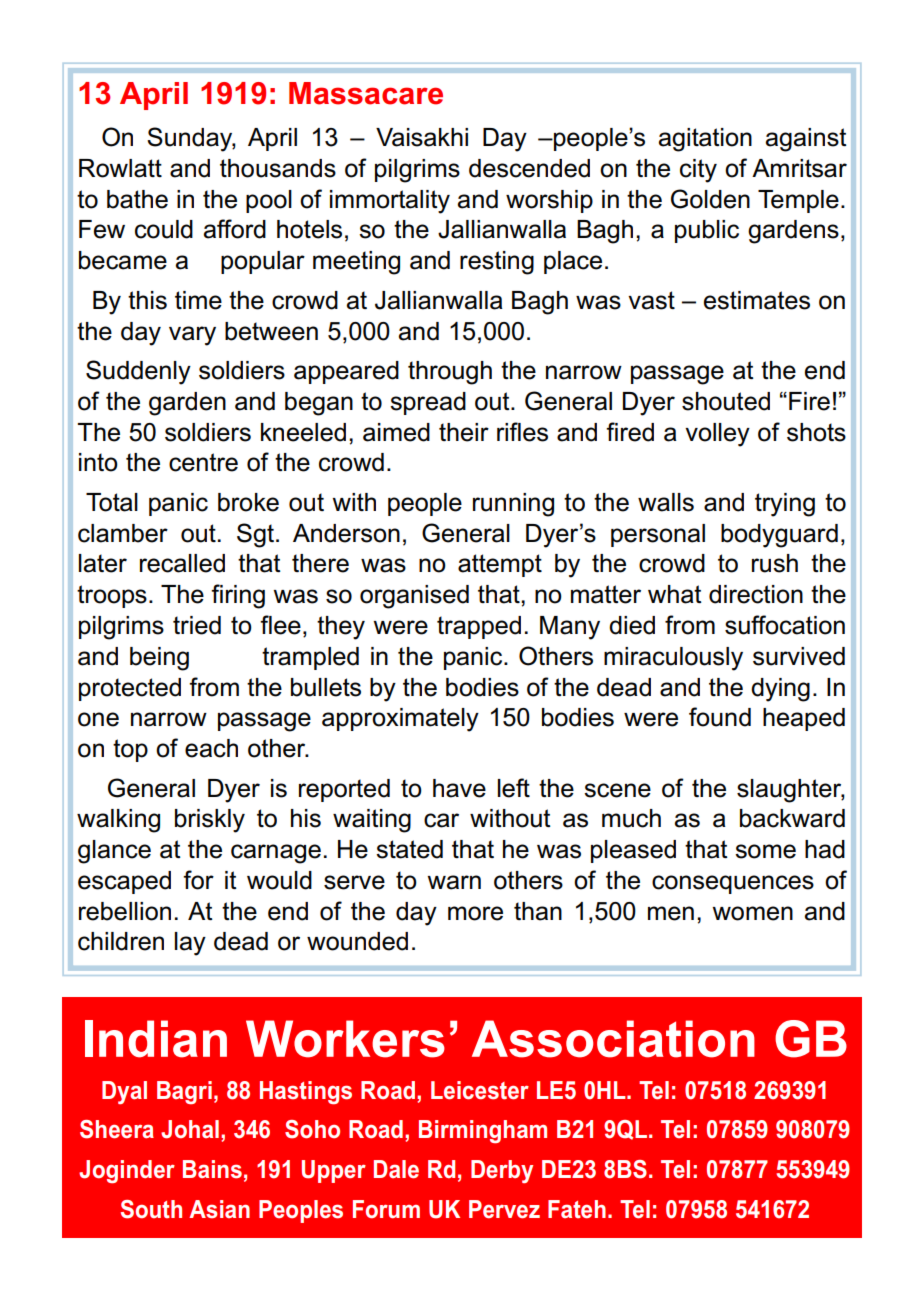 This screenshot has width=924, height=1308. I want to click on their, so click(464, 432).
